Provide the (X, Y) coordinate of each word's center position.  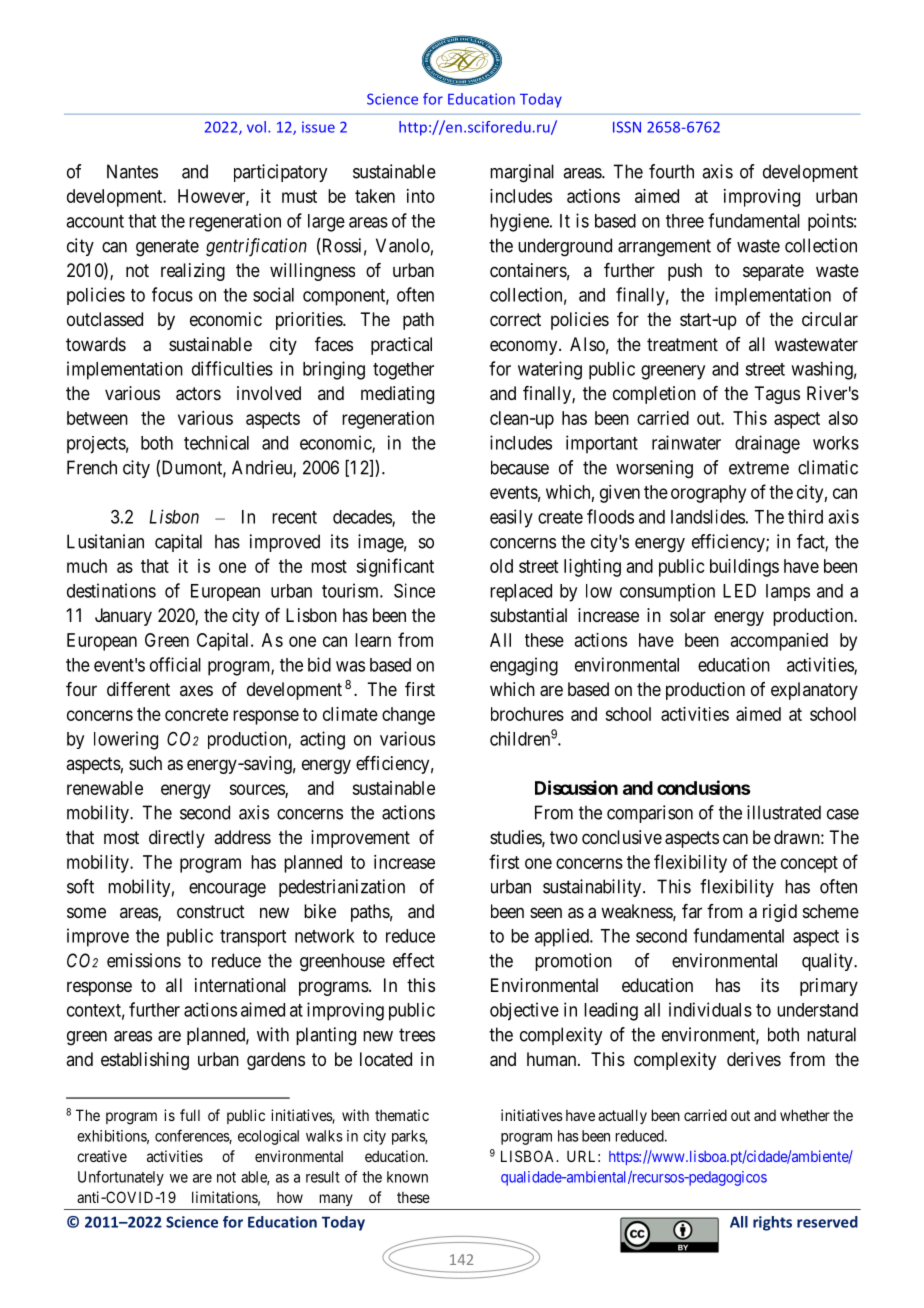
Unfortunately (121, 1178)
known (407, 1177)
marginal (522, 173)
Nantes (132, 171)
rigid (780, 913)
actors (198, 394)
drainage (767, 444)
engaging (524, 666)
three (685, 221)
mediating (397, 395)
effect (413, 960)
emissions (144, 960)
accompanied (779, 642)
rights (772, 1223)
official (175, 664)
